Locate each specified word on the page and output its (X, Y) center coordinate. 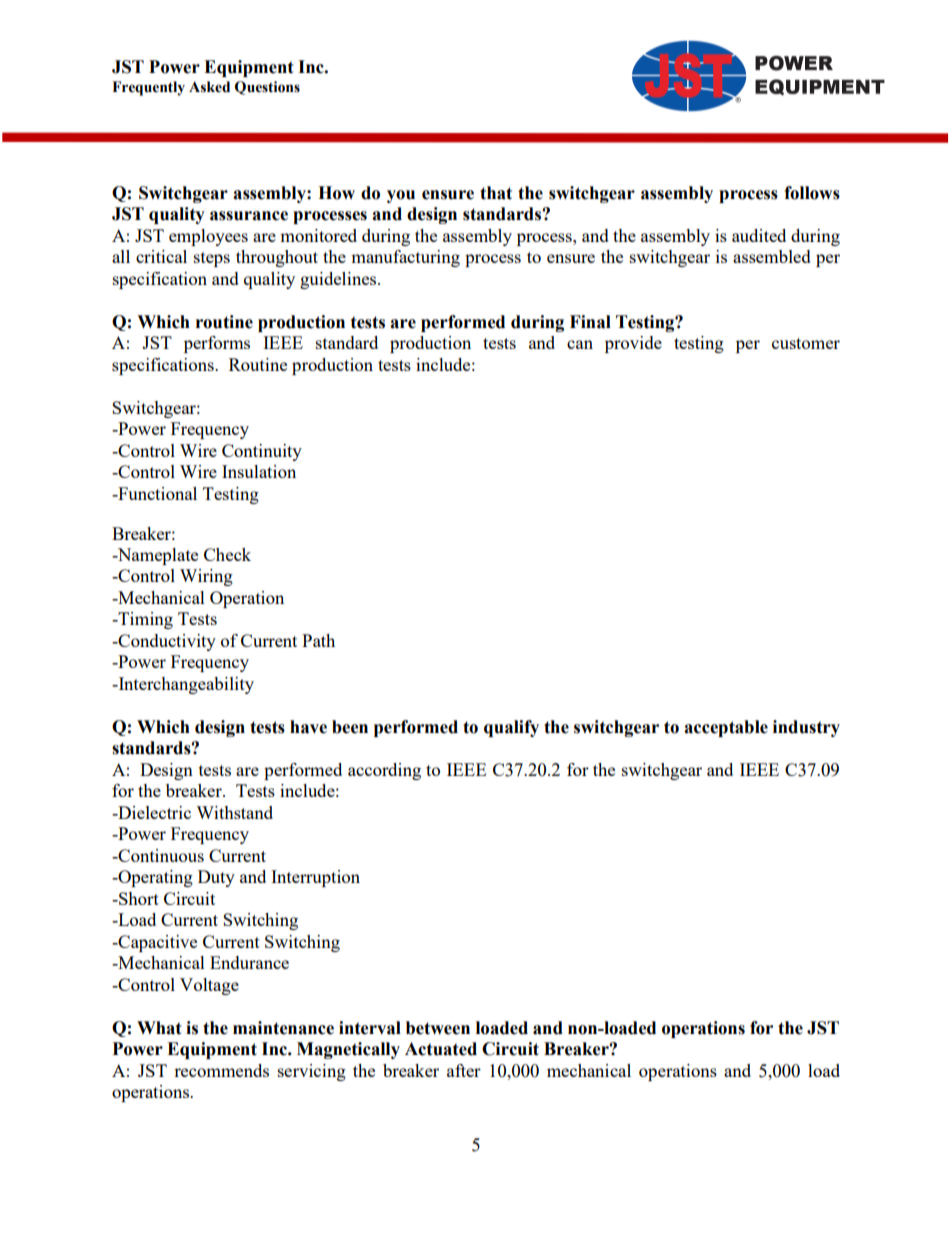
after (464, 1070)
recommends (221, 1070)
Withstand (234, 812)
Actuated (441, 1049)
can (580, 344)
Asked (209, 87)
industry (806, 728)
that (496, 193)
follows (812, 193)
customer (806, 343)
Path (318, 640)
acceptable (726, 728)
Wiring (206, 577)
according (384, 771)
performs (217, 344)
